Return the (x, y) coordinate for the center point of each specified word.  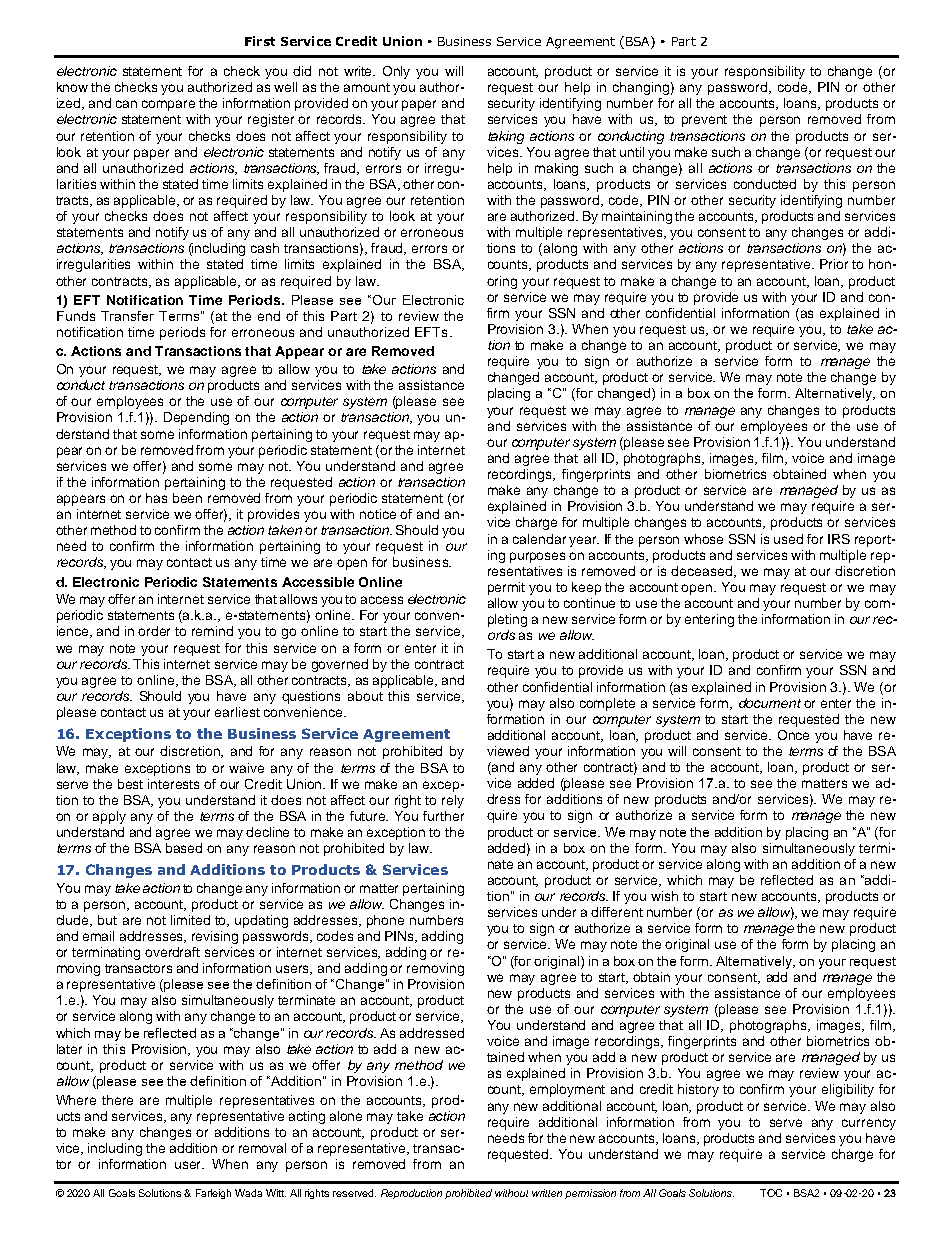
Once (793, 735)
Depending (196, 418)
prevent (704, 121)
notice (378, 514)
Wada (248, 1193)
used (788, 539)
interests (173, 784)
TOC (771, 1193)
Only (396, 72)
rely (453, 801)
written (547, 1193)
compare (168, 105)
